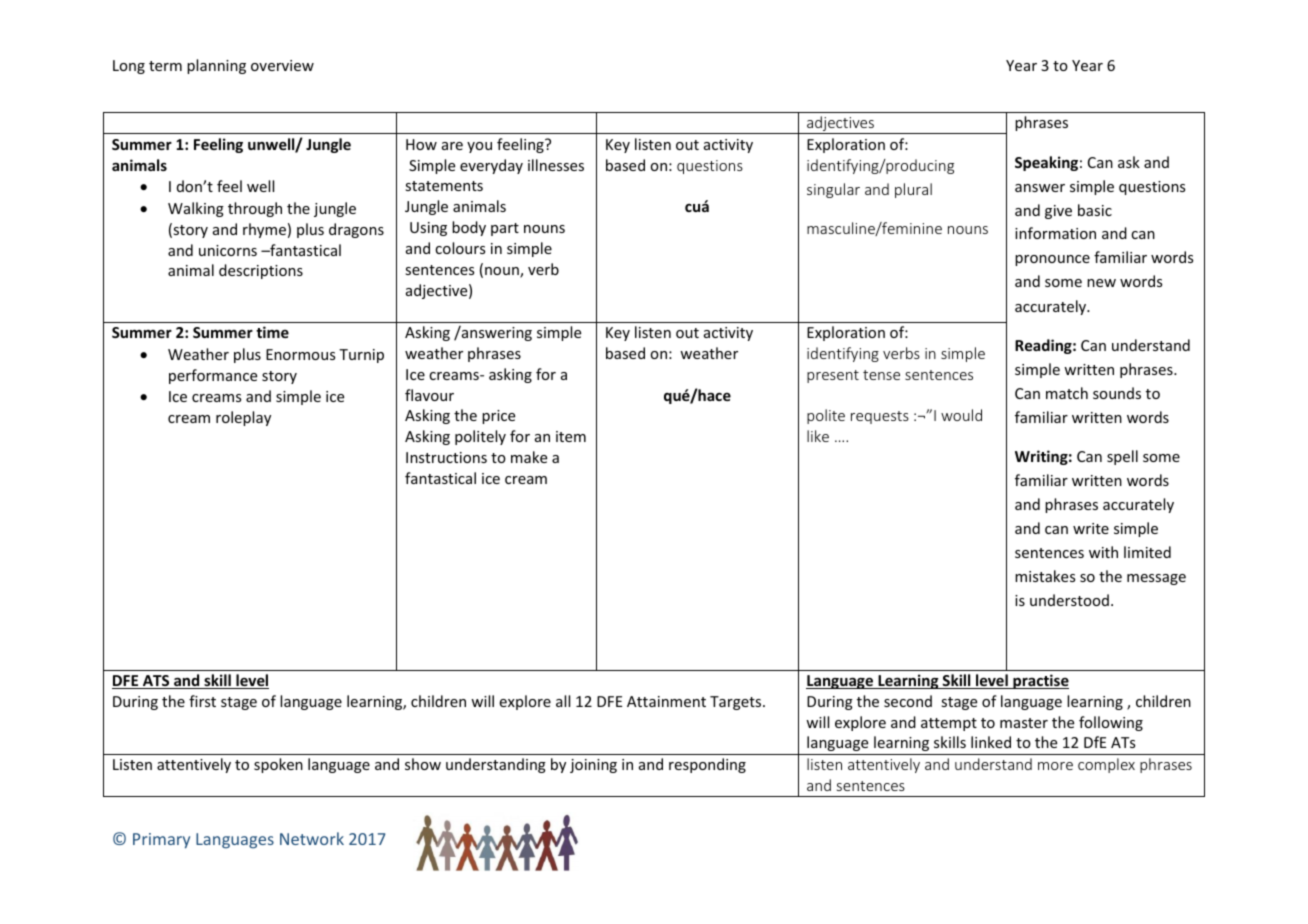 The width and height of the image is (1308, 924). What do you see at coordinates (913, 190) in the image?
I see `plural` at bounding box center [913, 190].
